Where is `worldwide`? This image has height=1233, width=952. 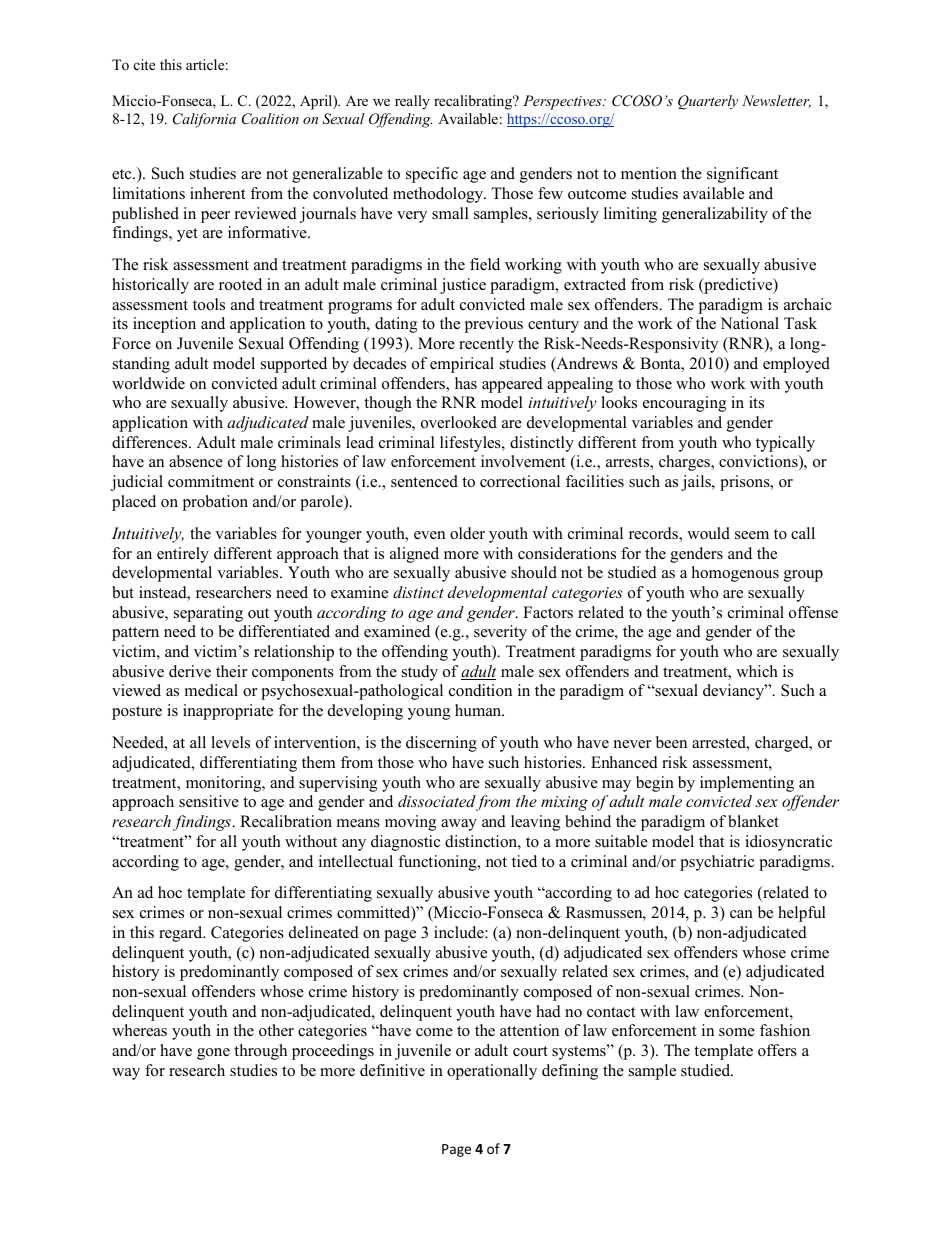
worldwide is located at coordinates (148, 383).
